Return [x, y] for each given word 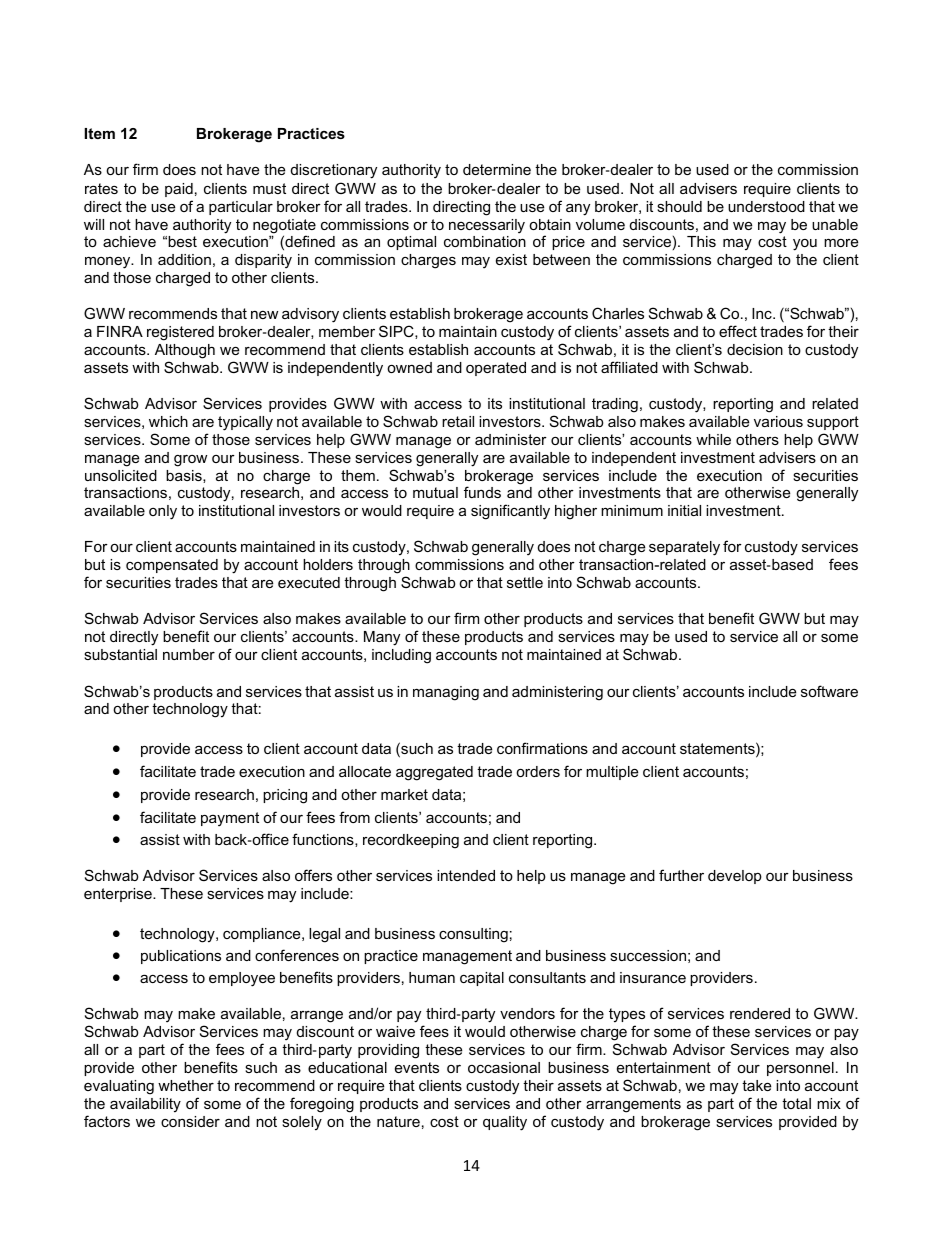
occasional [504, 1067]
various [778, 421]
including [401, 656]
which [168, 421]
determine [497, 169]
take [756, 1085]
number [189, 654]
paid [179, 190]
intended [466, 875]
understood [766, 206]
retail [458, 421]
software [829, 691]
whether [186, 1085]
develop [735, 877]
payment [230, 819]
